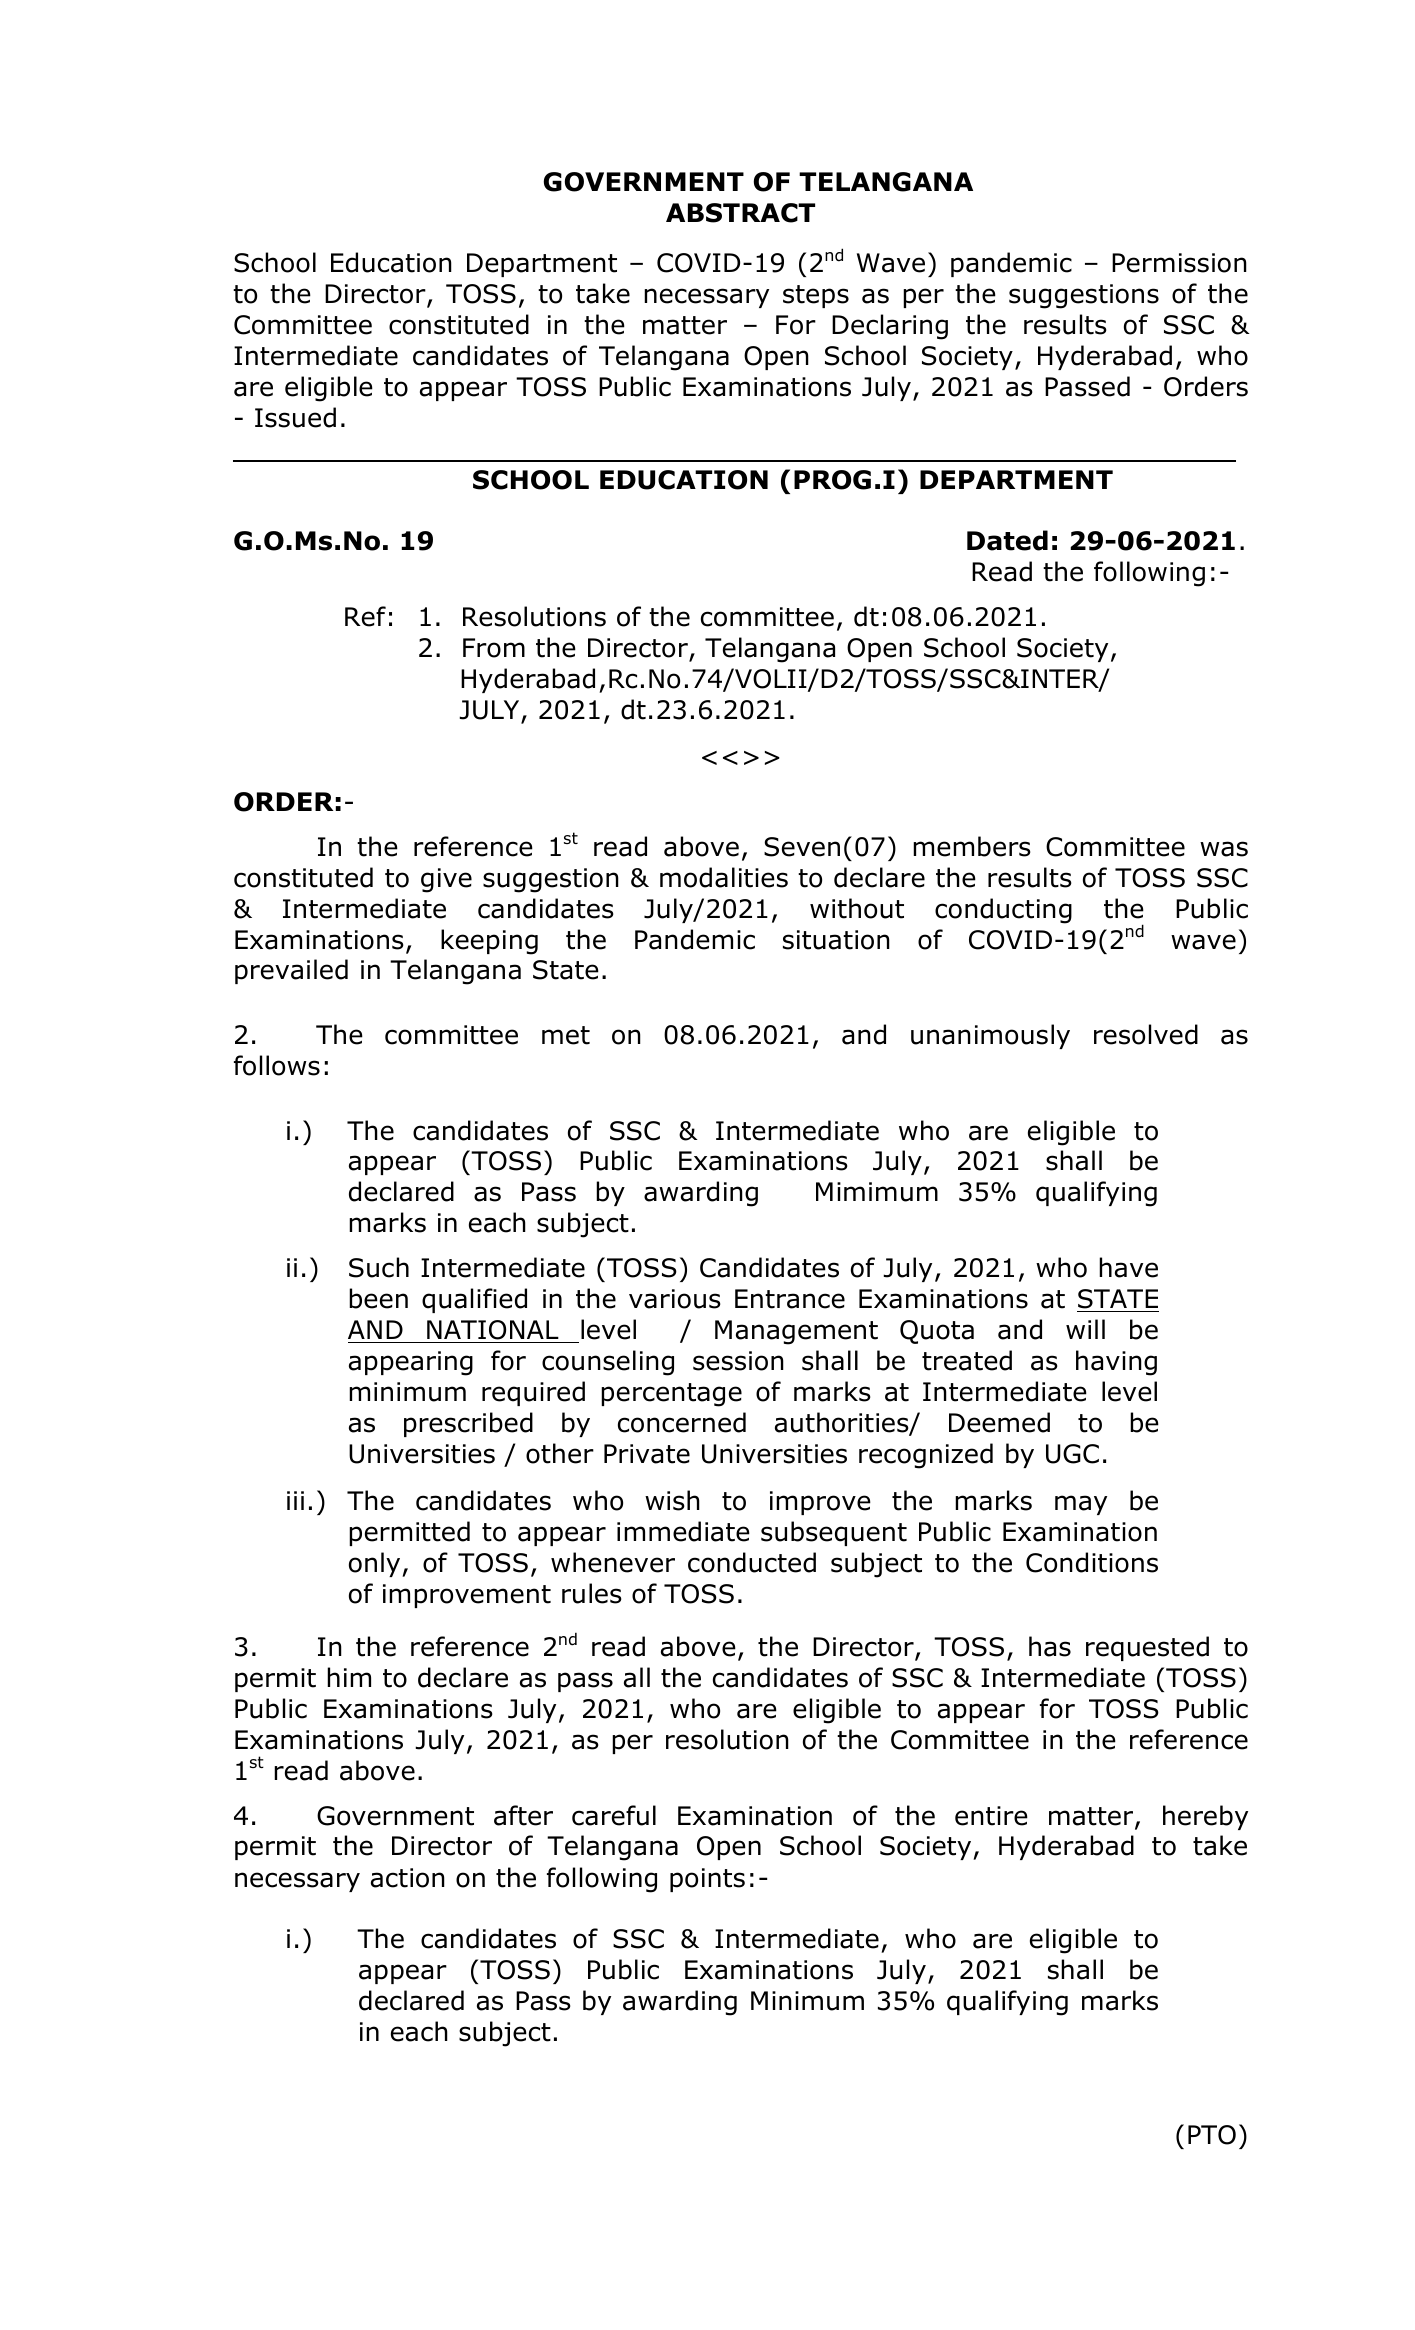  Describe the element at coordinates (376, 1564) in the image. I see `only` at that location.
